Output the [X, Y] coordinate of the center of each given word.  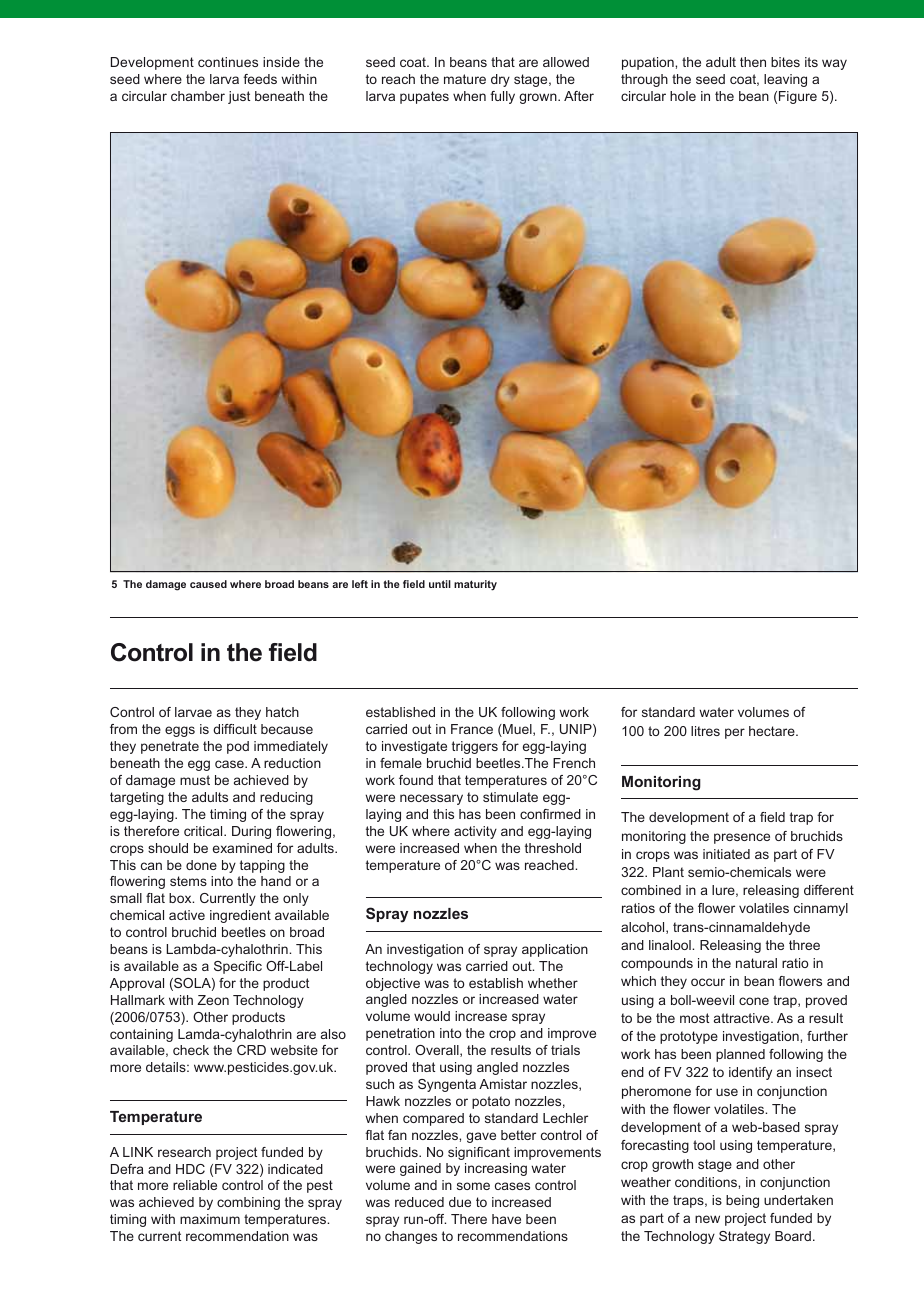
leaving [785, 80]
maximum [210, 1219]
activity [475, 832]
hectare [773, 731]
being [742, 1201]
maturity [475, 585]
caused [208, 584]
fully [502, 97]
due [460, 1202]
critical [204, 831]
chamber [198, 96]
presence [742, 838]
